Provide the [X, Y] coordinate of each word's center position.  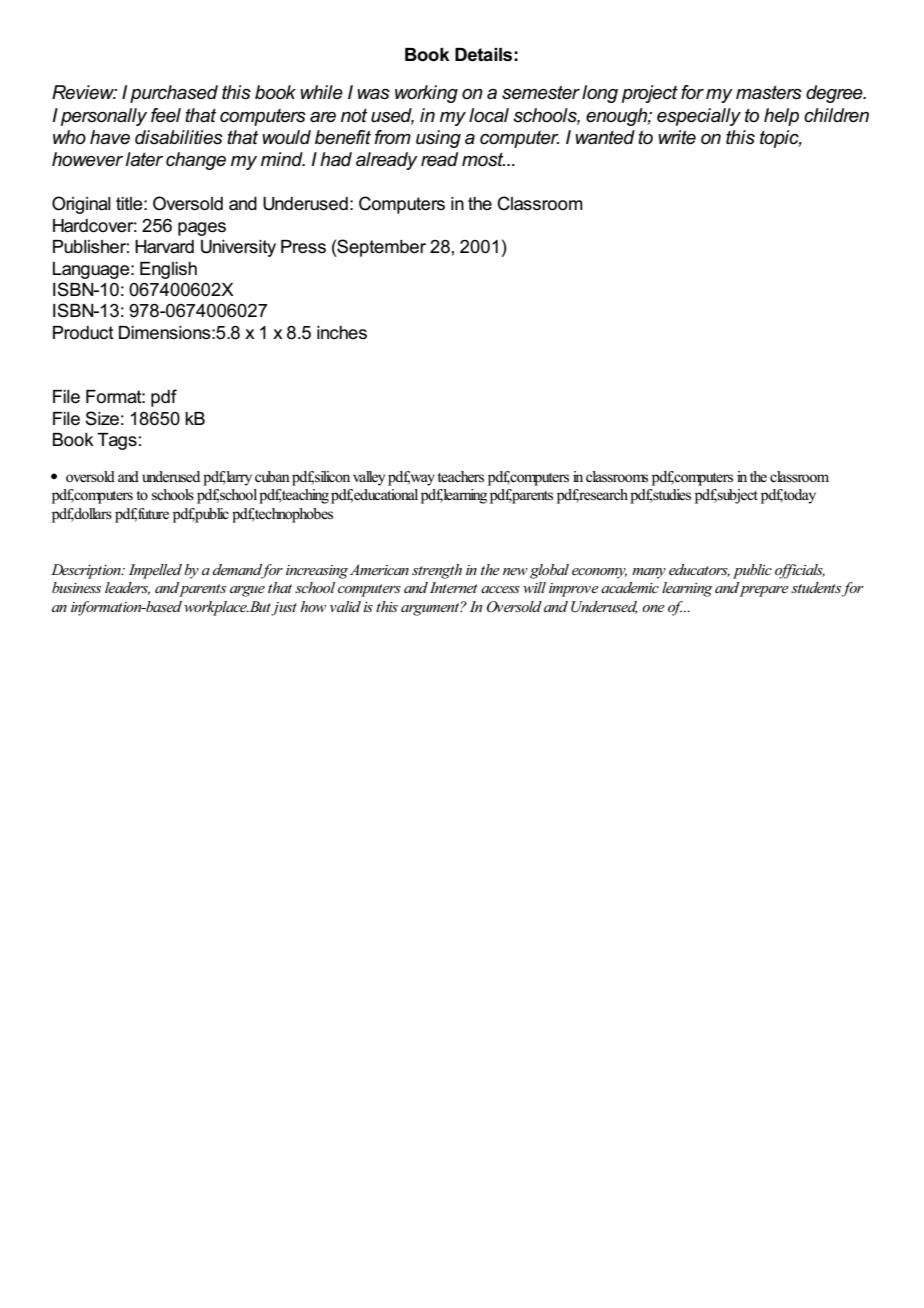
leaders [127, 588]
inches [342, 333]
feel [166, 115]
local [489, 115]
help [781, 117]
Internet [454, 587]
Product [83, 333]
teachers [460, 477]
